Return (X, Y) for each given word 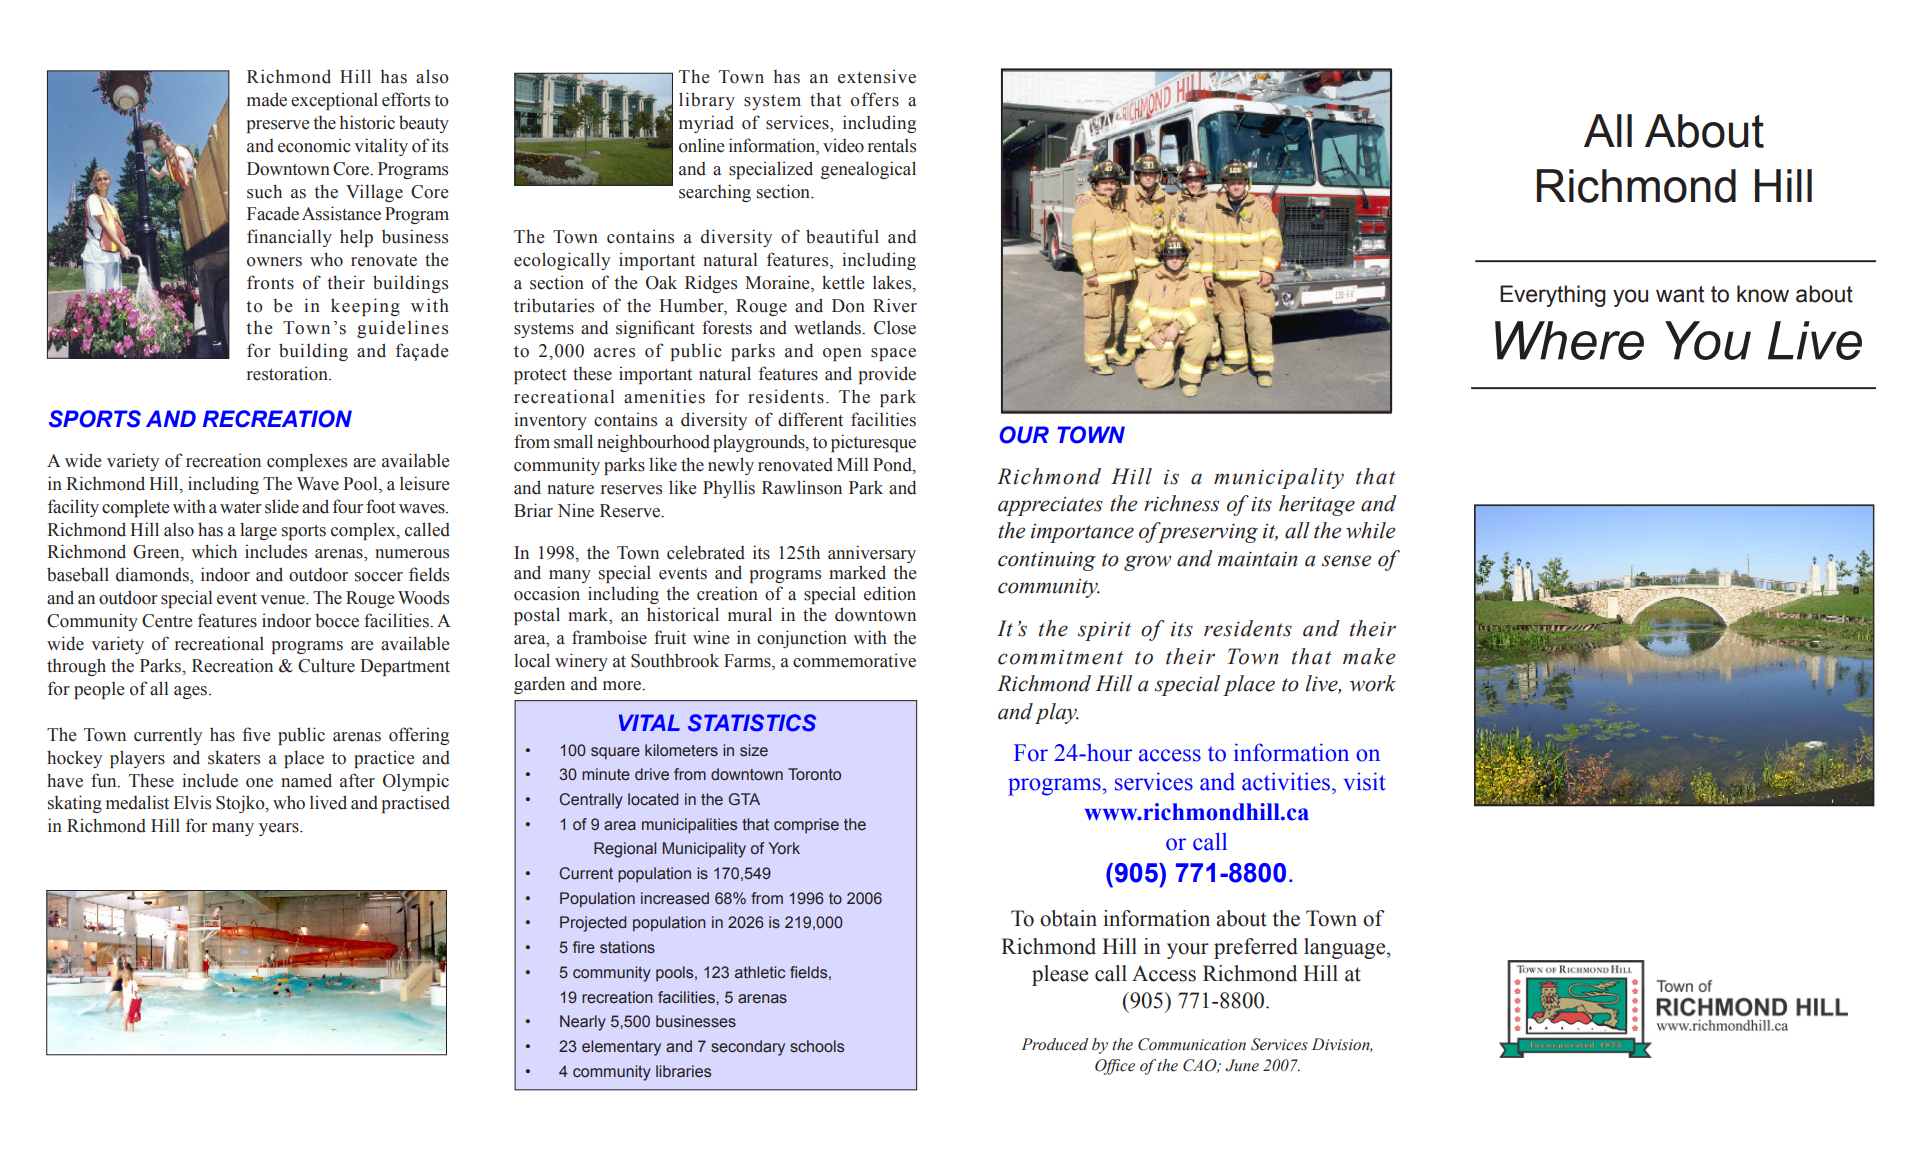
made (267, 99)
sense (1347, 561)
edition (890, 593)
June (1242, 1065)
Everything (1553, 296)
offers (875, 99)
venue (283, 600)
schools (817, 1046)
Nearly (583, 1023)
